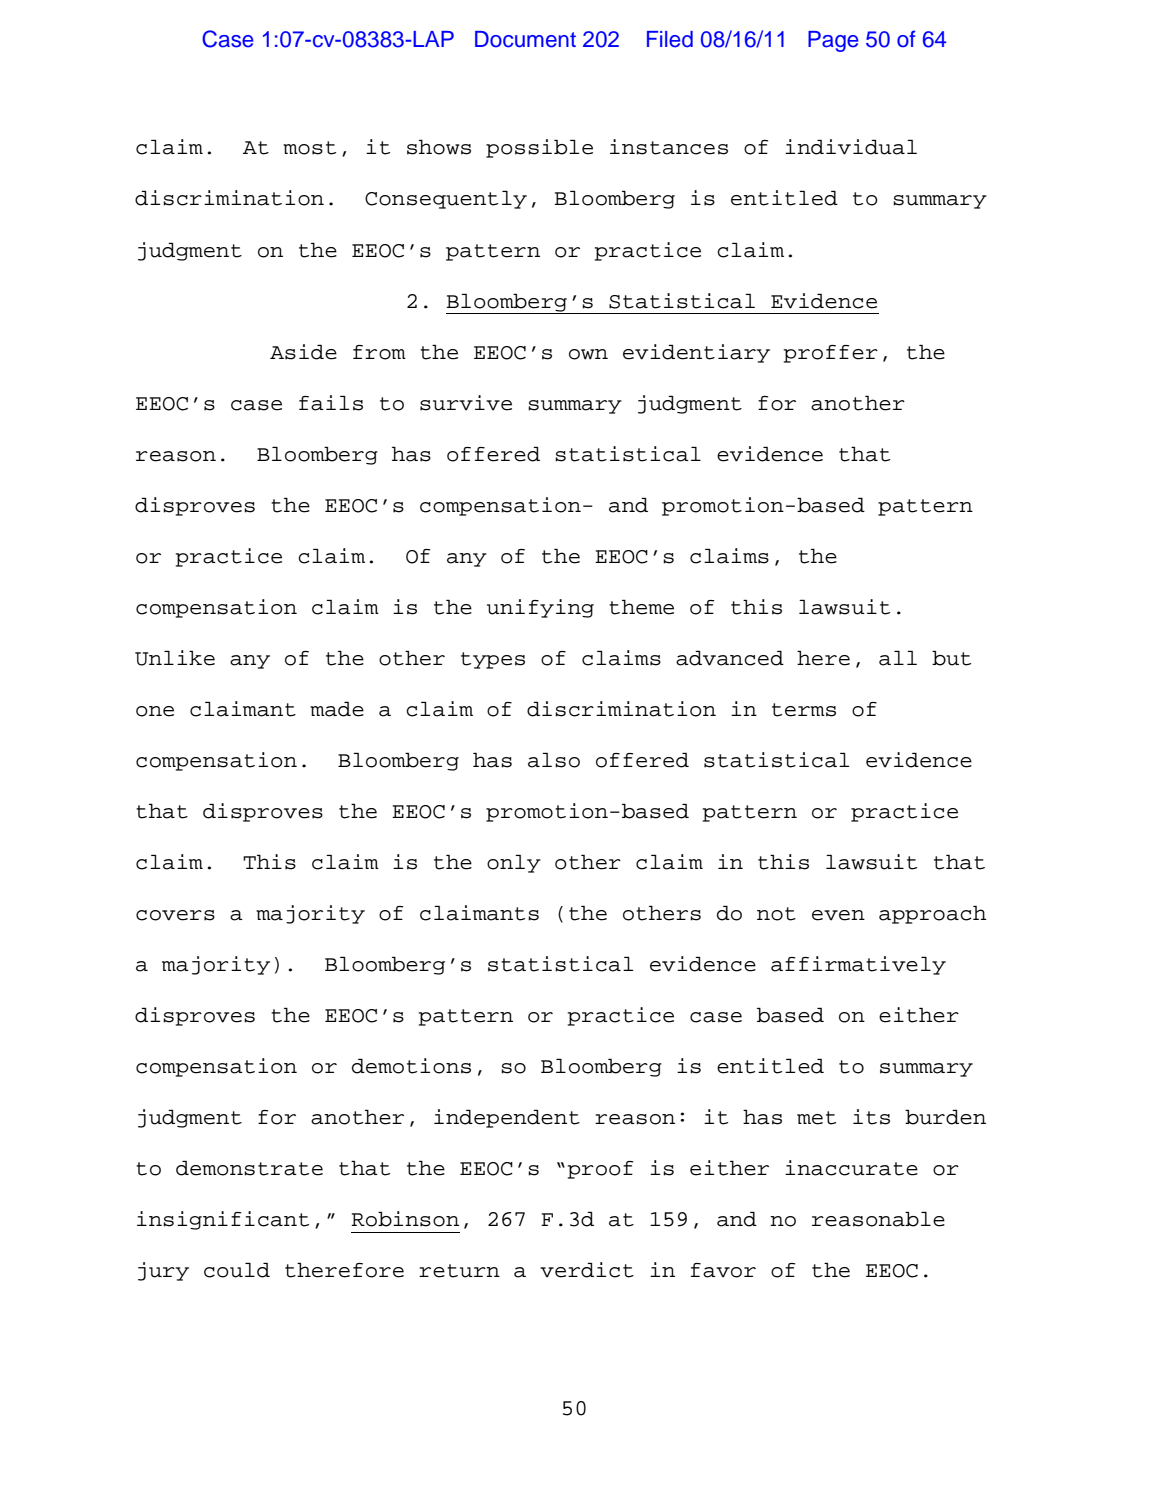  I want to click on Page, so click(833, 41).
